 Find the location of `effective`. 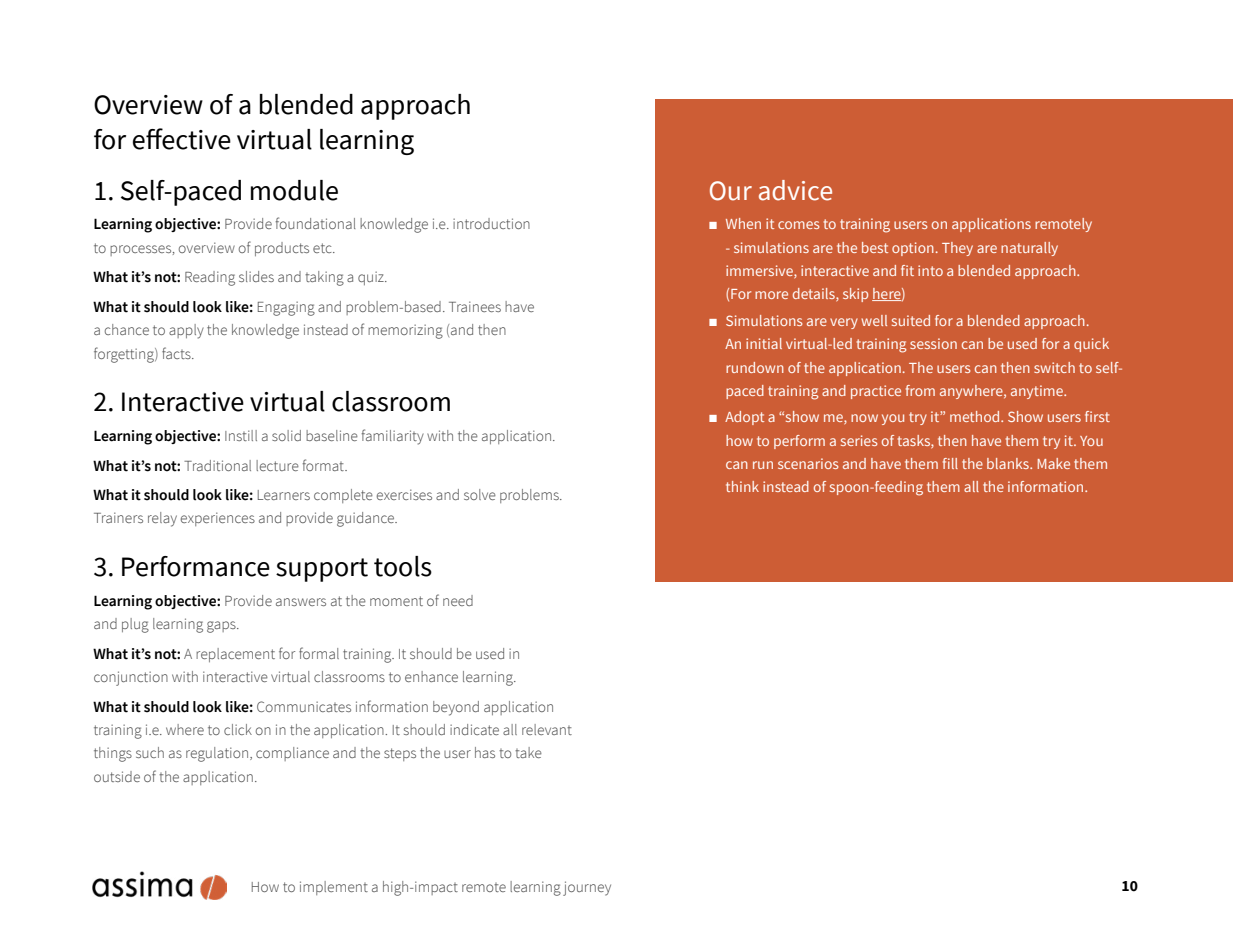

effective is located at coordinates (182, 139).
